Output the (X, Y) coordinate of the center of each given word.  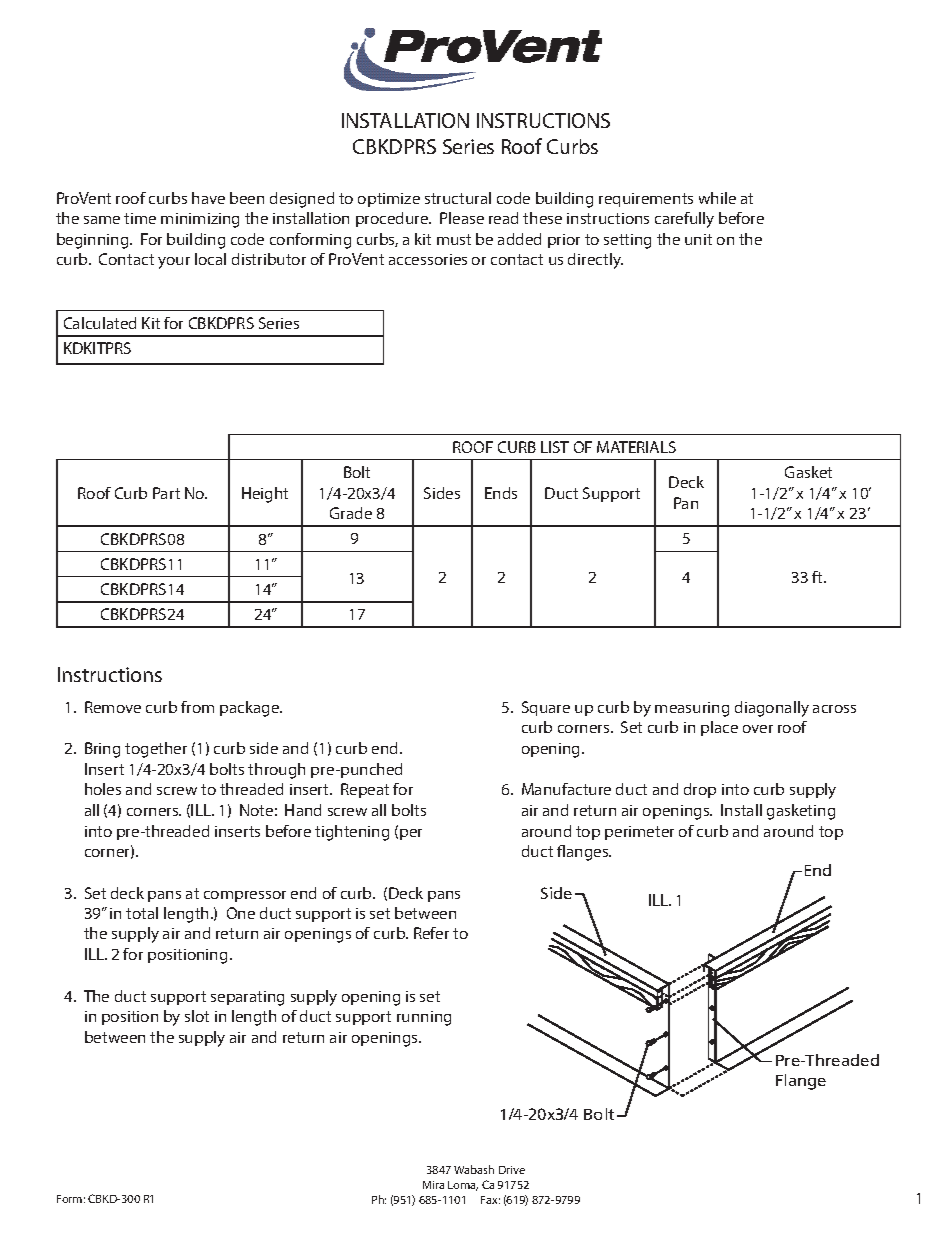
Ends (501, 493)
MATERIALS (636, 447)
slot (197, 1016)
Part (166, 493)
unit (698, 239)
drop (700, 790)
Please (462, 218)
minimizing (200, 220)
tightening (352, 833)
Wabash (474, 1169)
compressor (245, 896)
